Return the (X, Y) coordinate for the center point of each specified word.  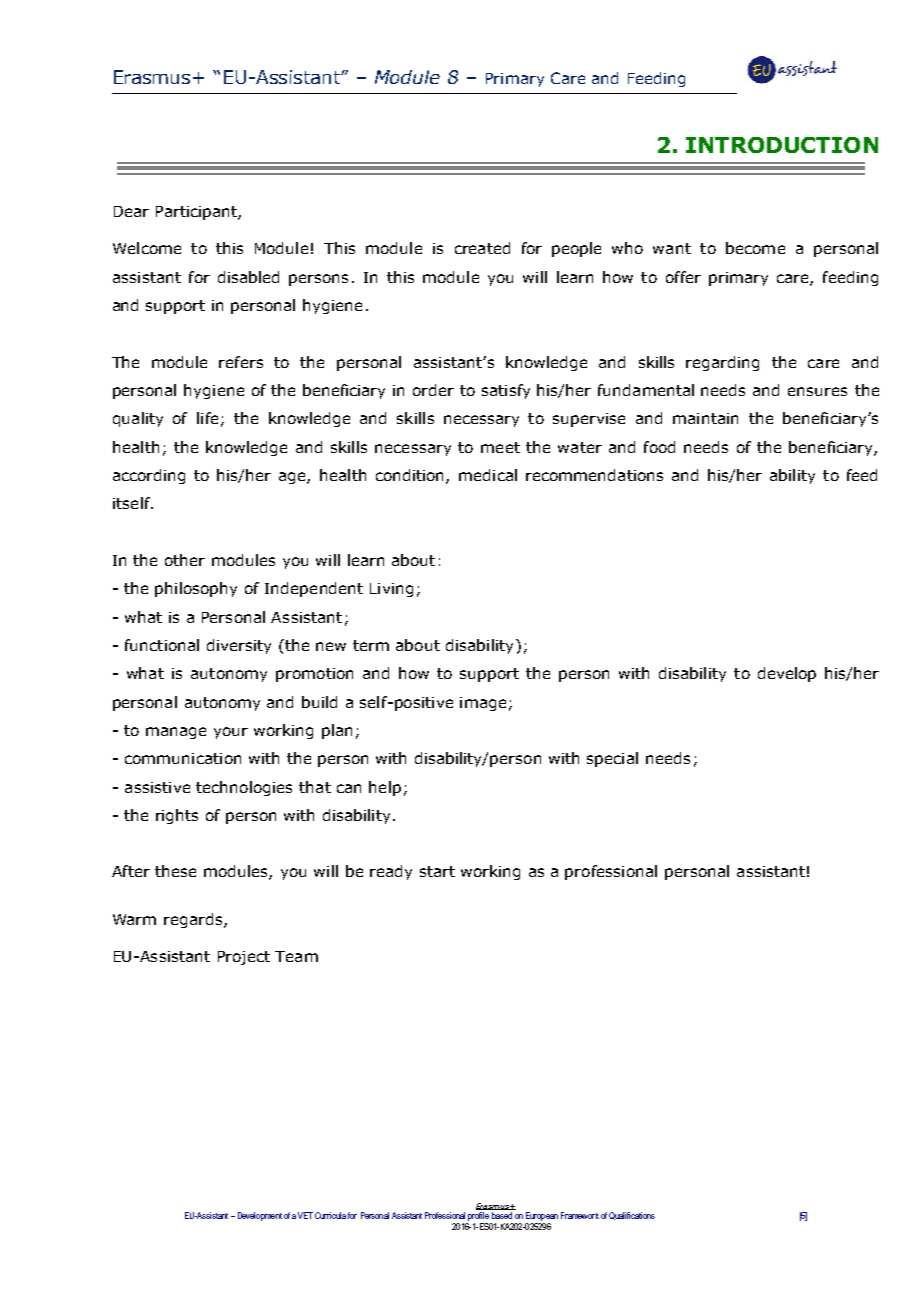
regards (193, 920)
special (612, 759)
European (542, 1216)
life (207, 418)
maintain (705, 418)
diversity (239, 646)
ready (391, 872)
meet (500, 447)
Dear (131, 211)
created (482, 248)
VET (305, 1215)
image (483, 704)
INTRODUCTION (782, 145)
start (437, 871)
